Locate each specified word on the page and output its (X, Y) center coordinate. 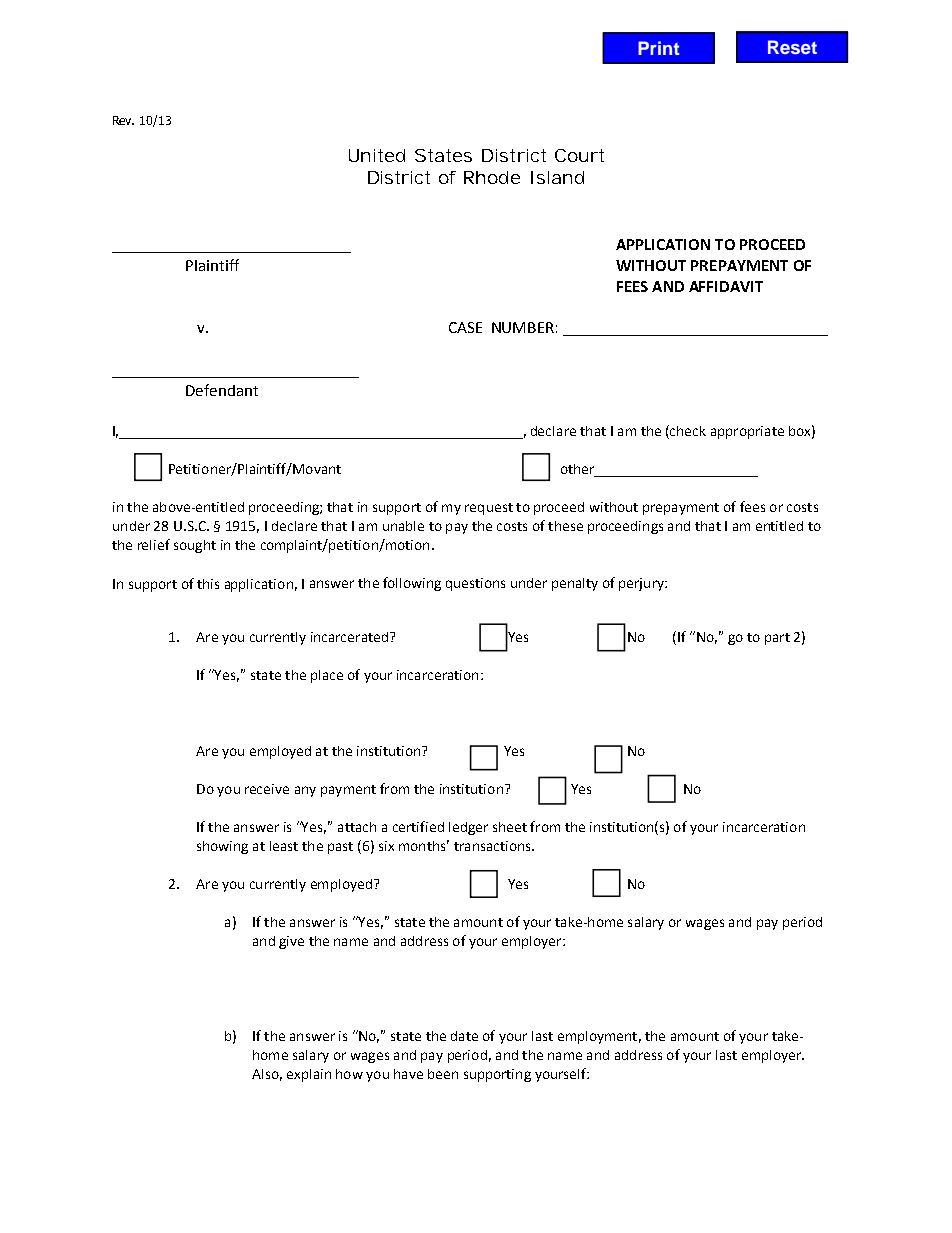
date (464, 1036)
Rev (123, 120)
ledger (468, 828)
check (687, 432)
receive (267, 789)
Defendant (222, 390)
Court (579, 155)
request (489, 509)
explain (309, 1075)
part (777, 639)
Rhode (492, 177)
